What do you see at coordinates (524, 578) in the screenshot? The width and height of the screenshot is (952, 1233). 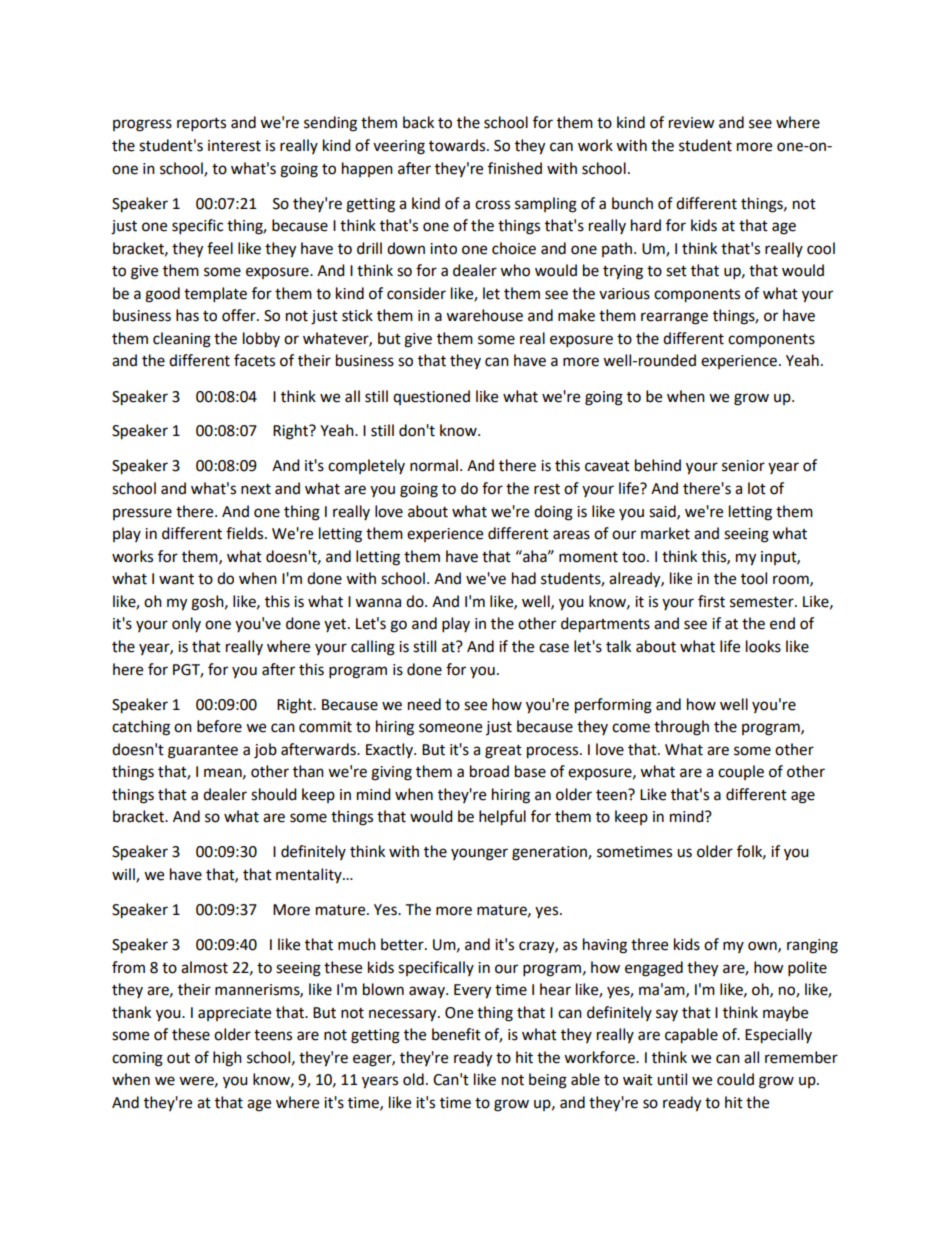 I see `had` at bounding box center [524, 578].
